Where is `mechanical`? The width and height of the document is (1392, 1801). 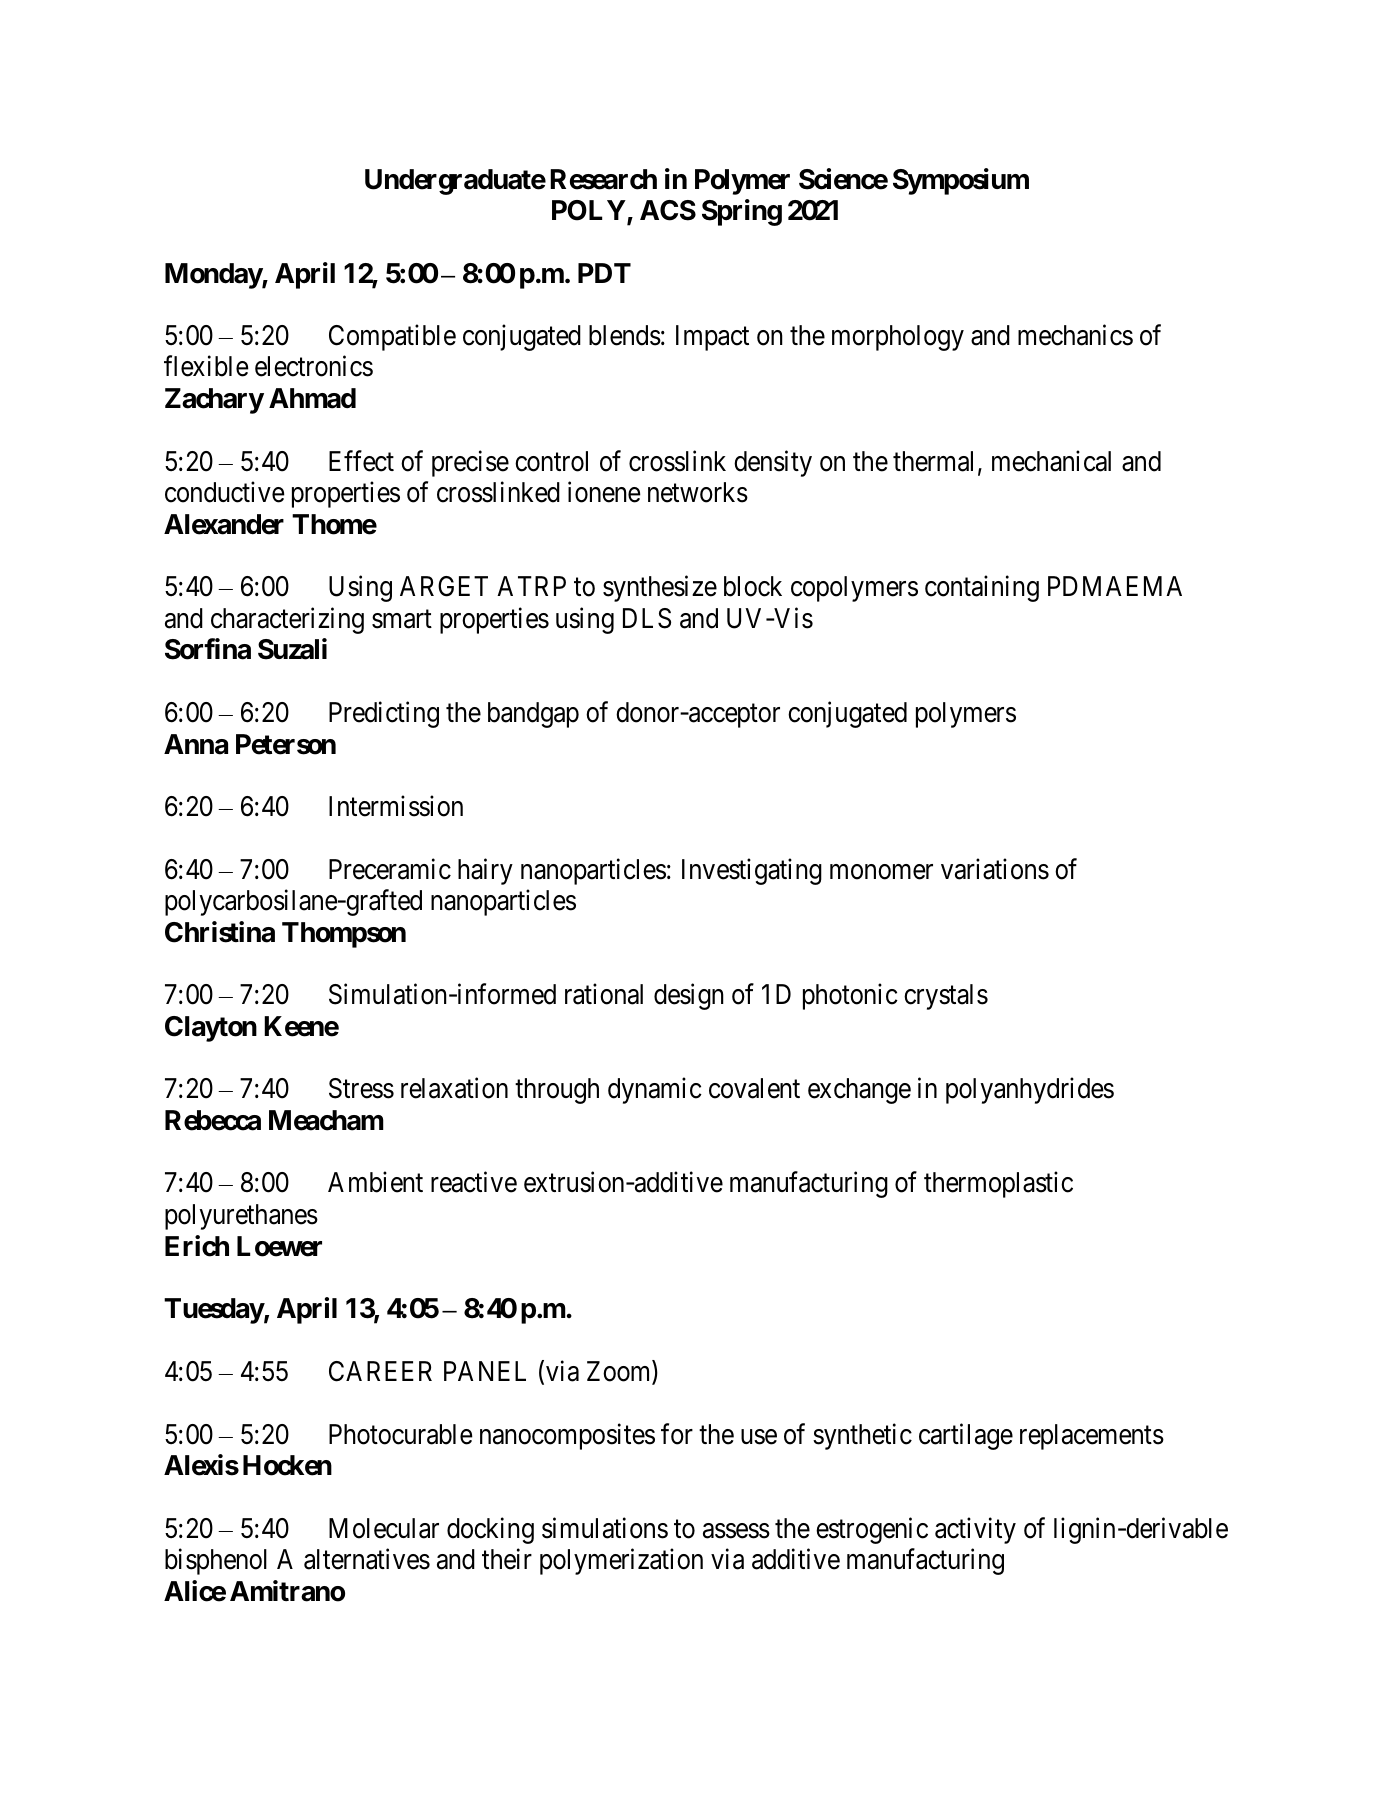 mechanical is located at coordinates (1051, 461).
